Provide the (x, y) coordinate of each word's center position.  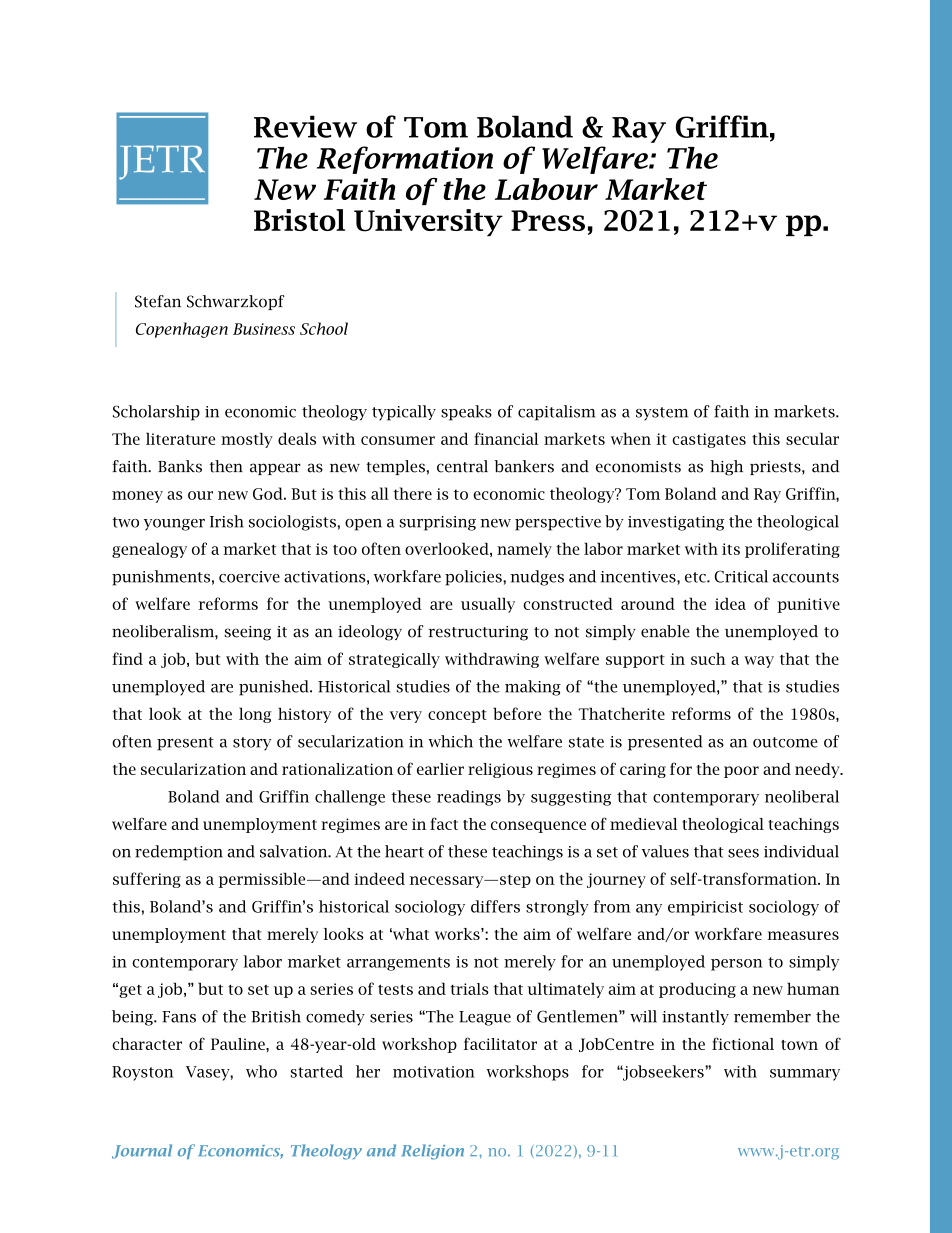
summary (805, 1075)
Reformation (405, 160)
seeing (247, 633)
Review (305, 126)
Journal (142, 1151)
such (708, 658)
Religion (433, 1152)
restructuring (478, 633)
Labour (546, 189)
